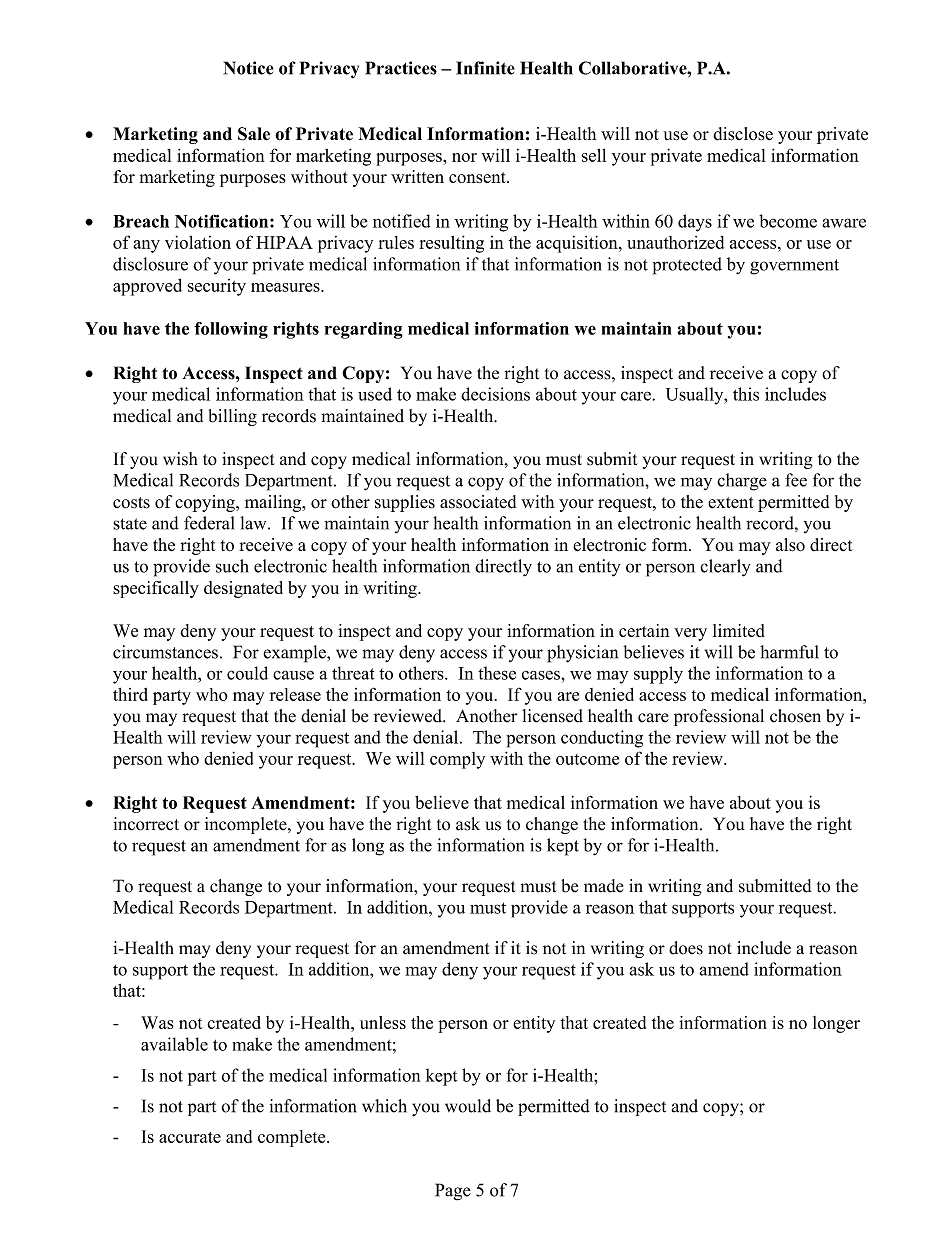  What do you see at coordinates (739, 630) in the image?
I see `limited` at bounding box center [739, 630].
